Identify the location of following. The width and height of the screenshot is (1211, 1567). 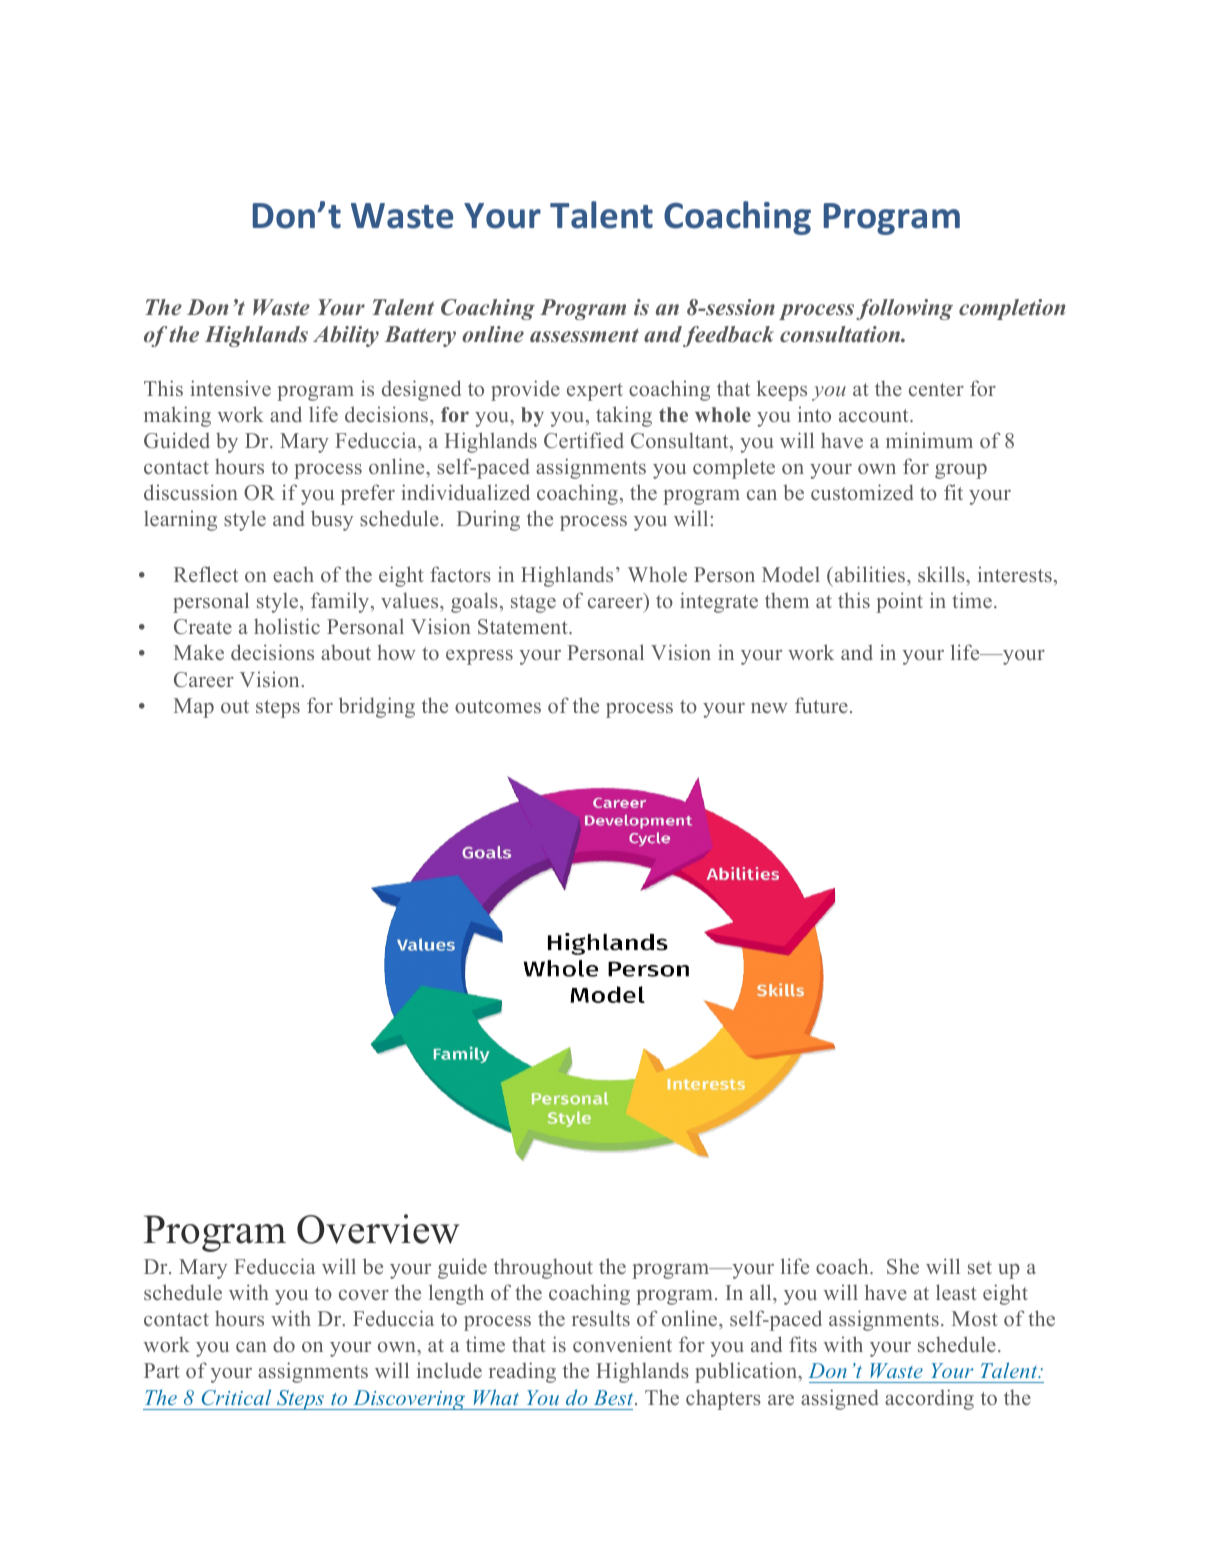
(904, 309).
